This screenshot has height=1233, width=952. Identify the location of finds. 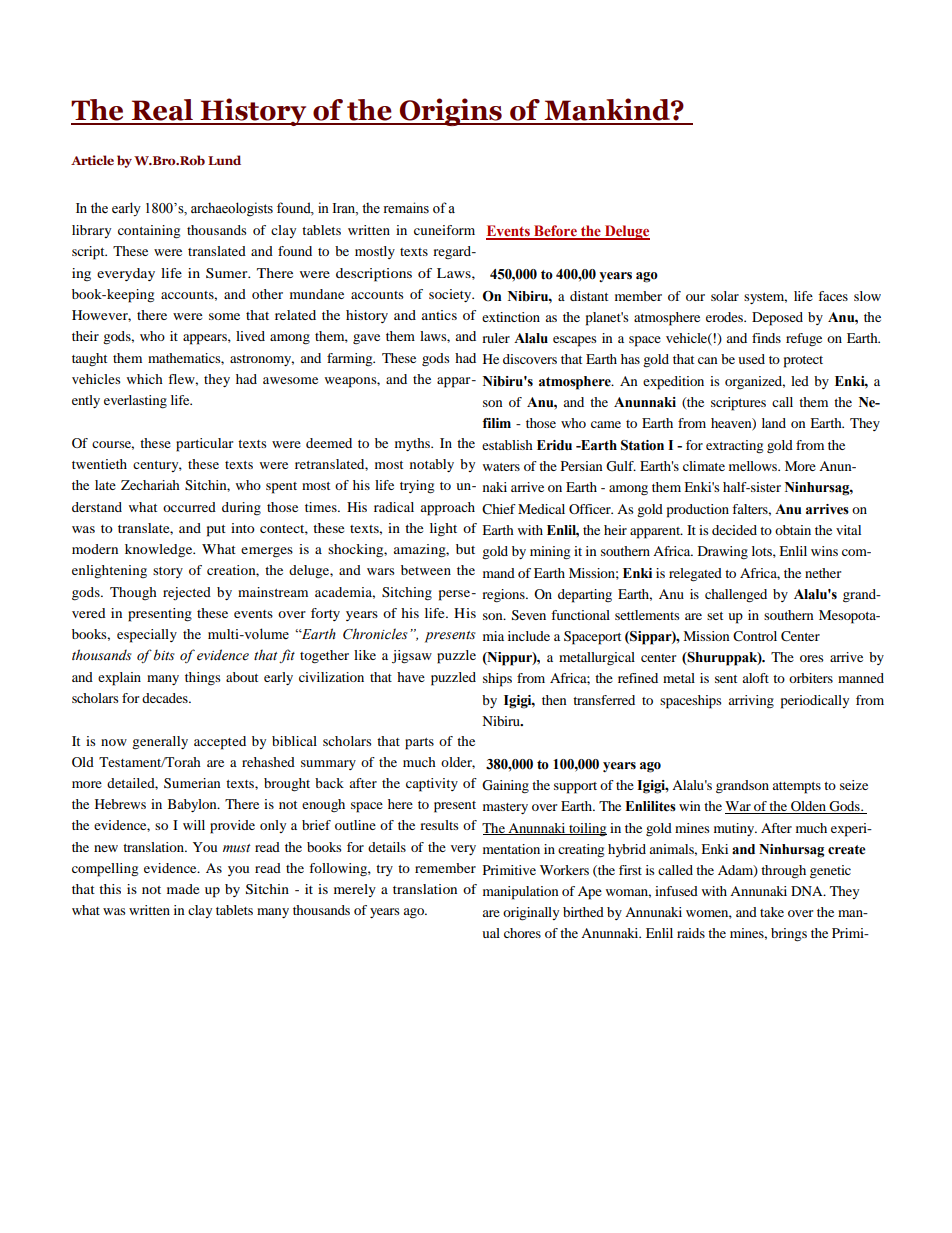
(766, 338).
